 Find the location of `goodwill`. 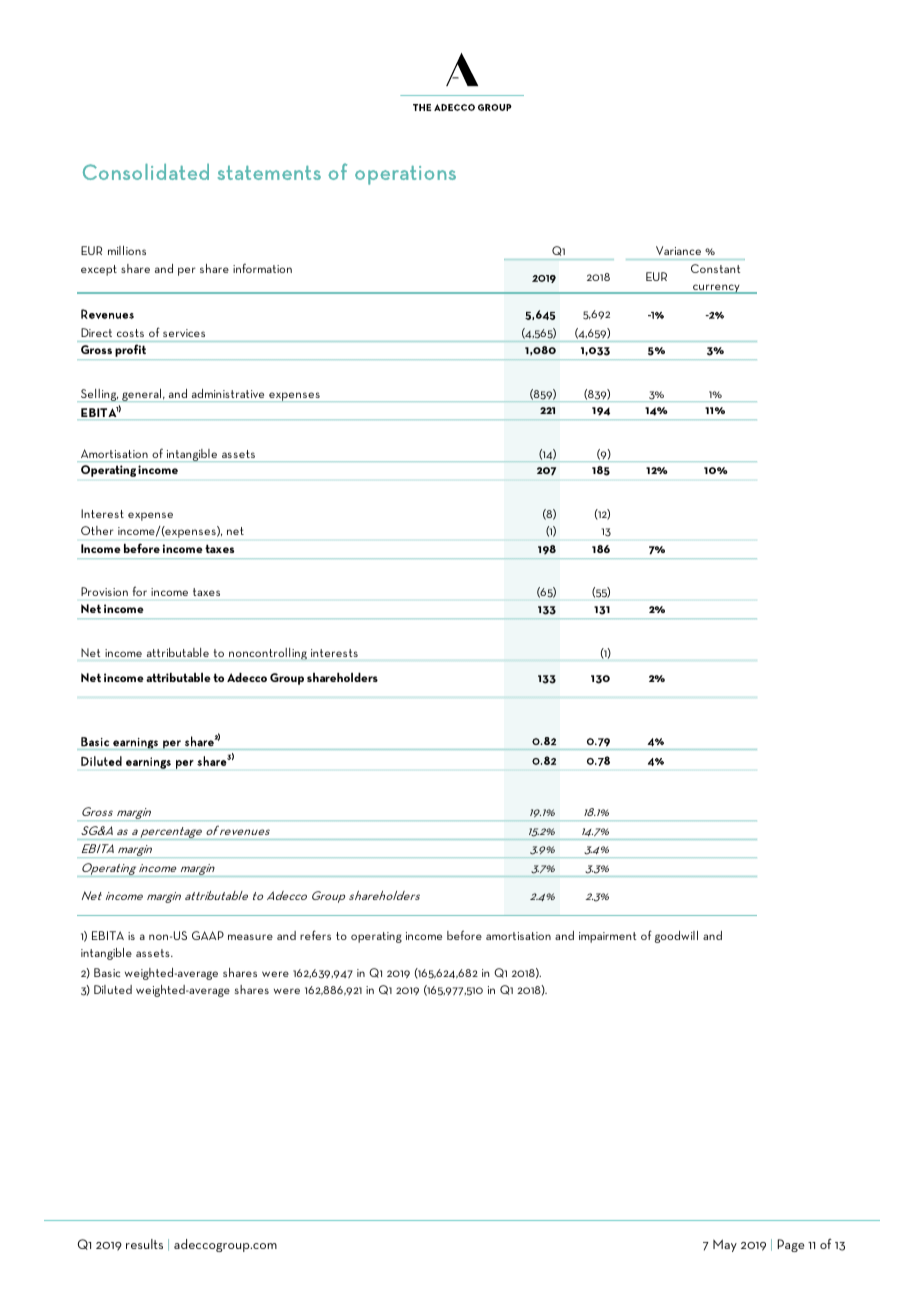

goodwill is located at coordinates (676, 937).
